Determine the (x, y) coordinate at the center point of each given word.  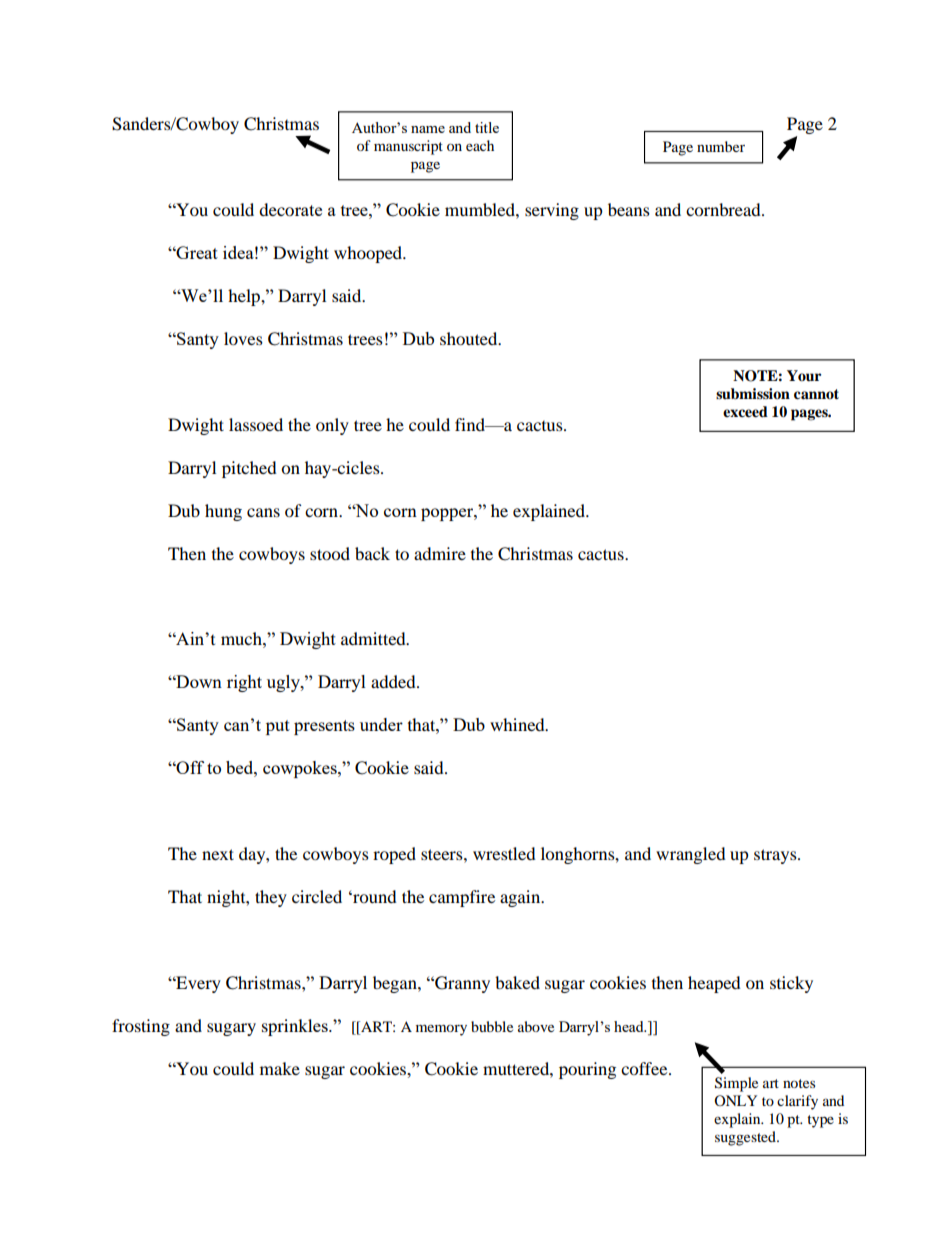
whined (518, 724)
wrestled (504, 853)
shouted (470, 338)
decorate (290, 209)
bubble (492, 1026)
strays (776, 856)
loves (243, 338)
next (218, 854)
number (721, 146)
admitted (374, 638)
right (244, 683)
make (280, 1068)
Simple (736, 1084)
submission (753, 394)
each (480, 145)
